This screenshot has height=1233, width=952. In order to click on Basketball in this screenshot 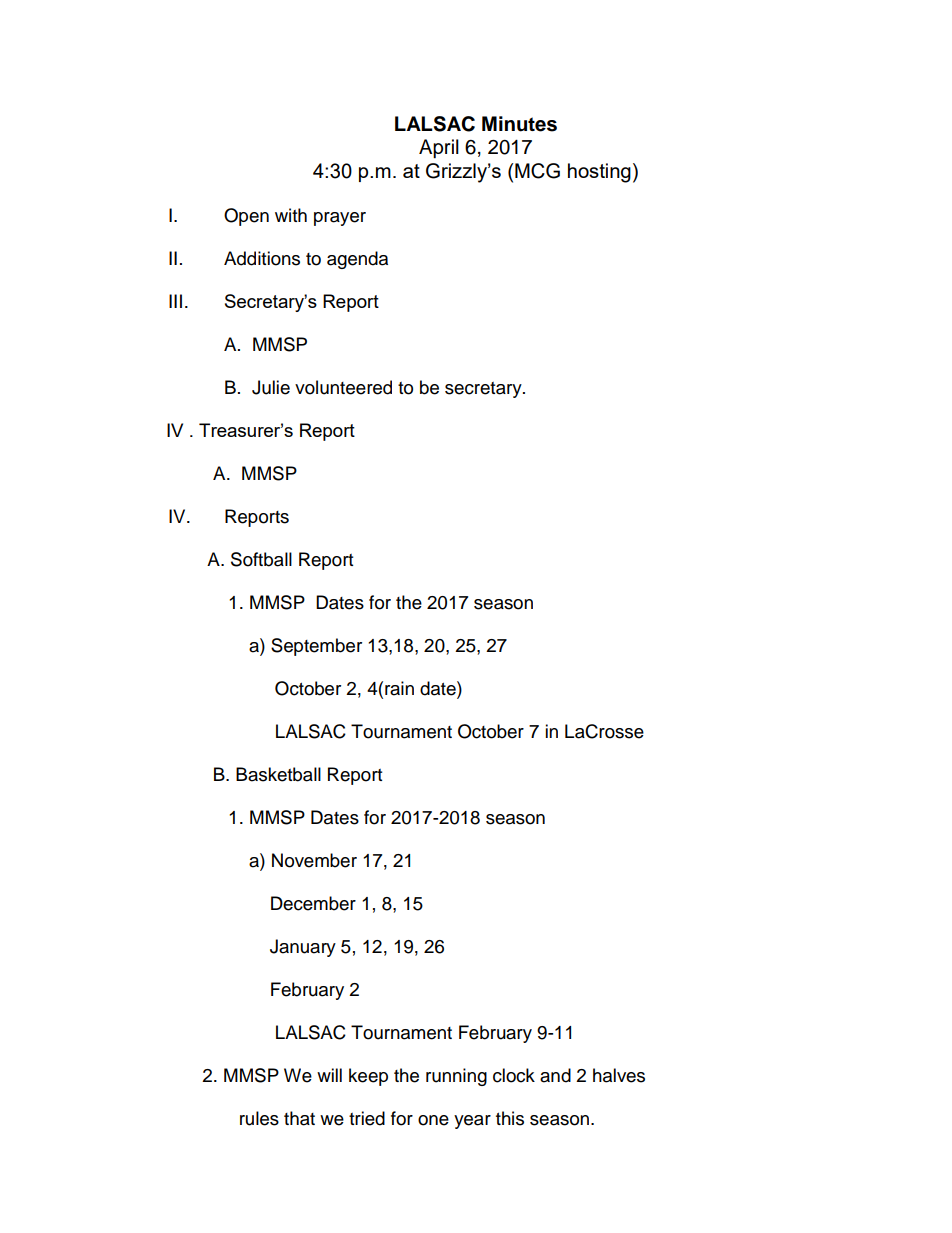, I will do `click(278, 774)`.
